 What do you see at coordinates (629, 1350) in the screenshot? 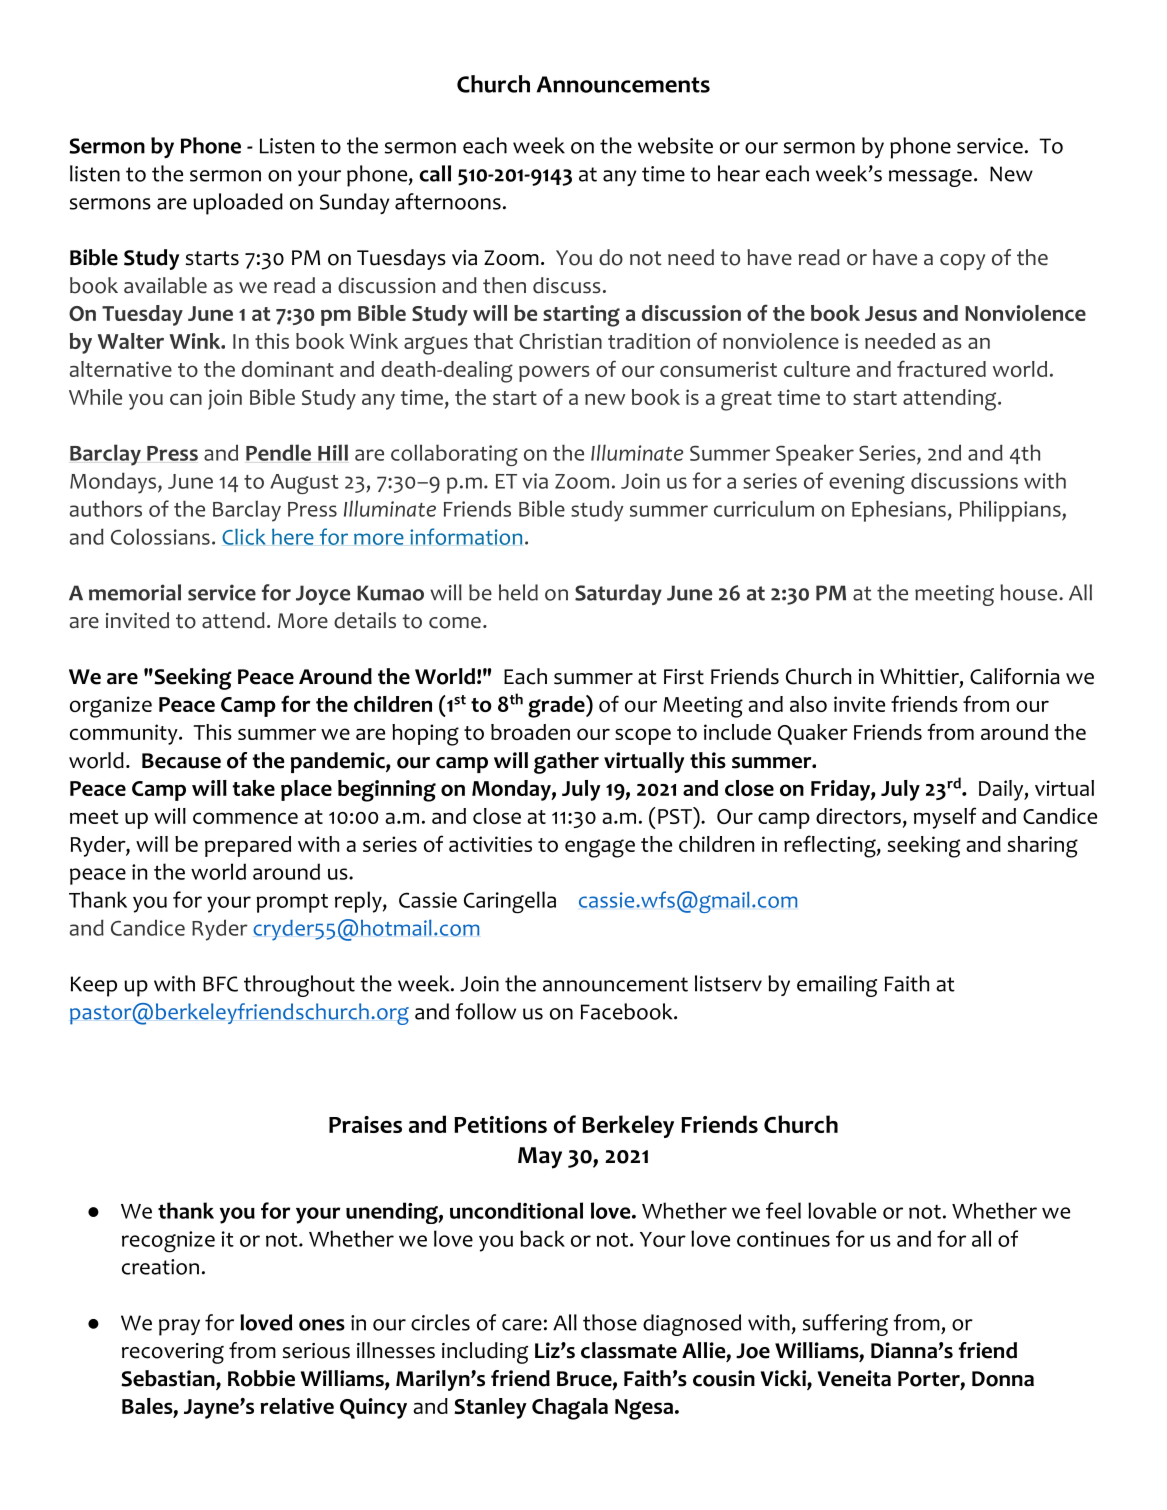
I see `classmate` at bounding box center [629, 1350].
